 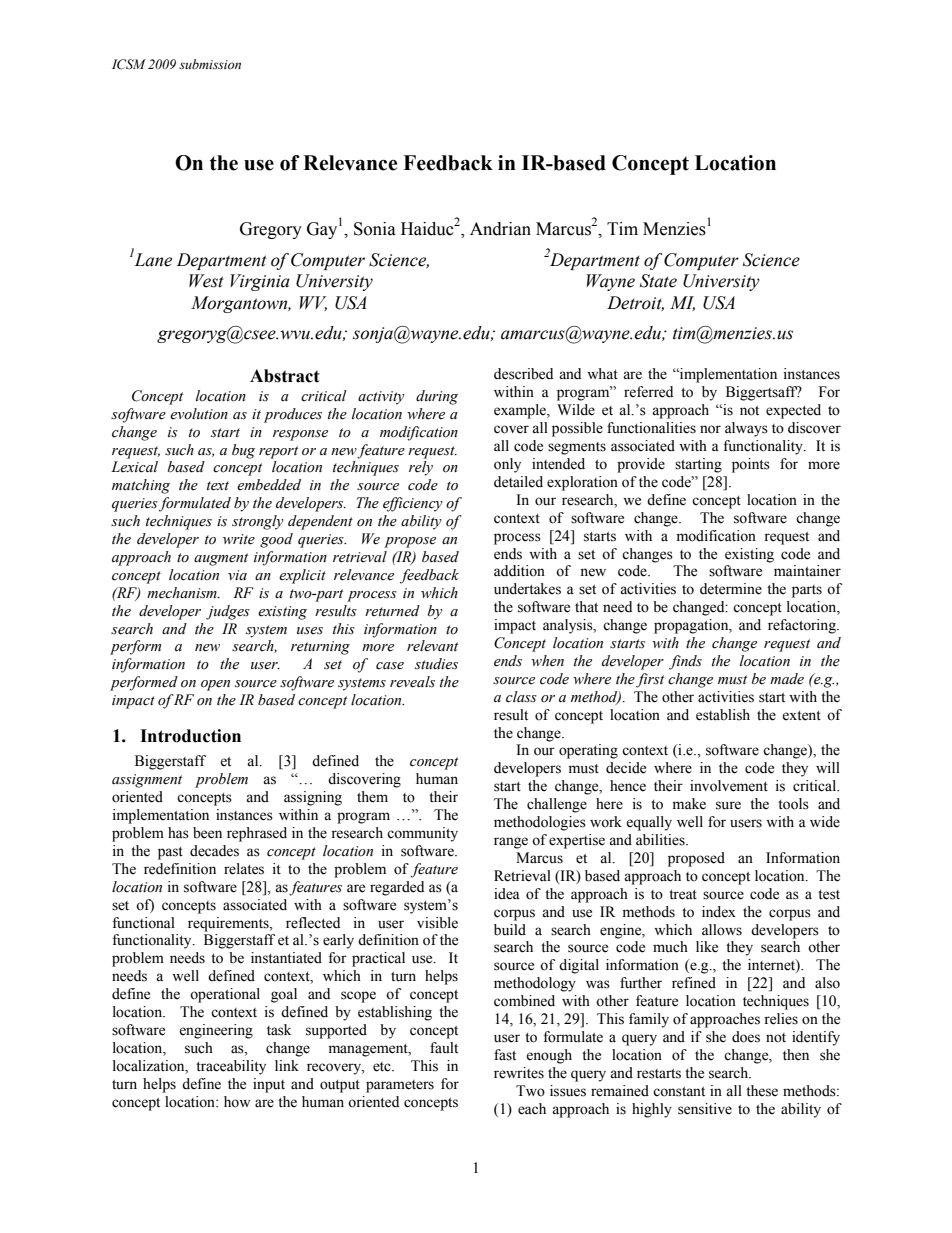 What do you see at coordinates (523, 374) in the image?
I see `described` at bounding box center [523, 374].
